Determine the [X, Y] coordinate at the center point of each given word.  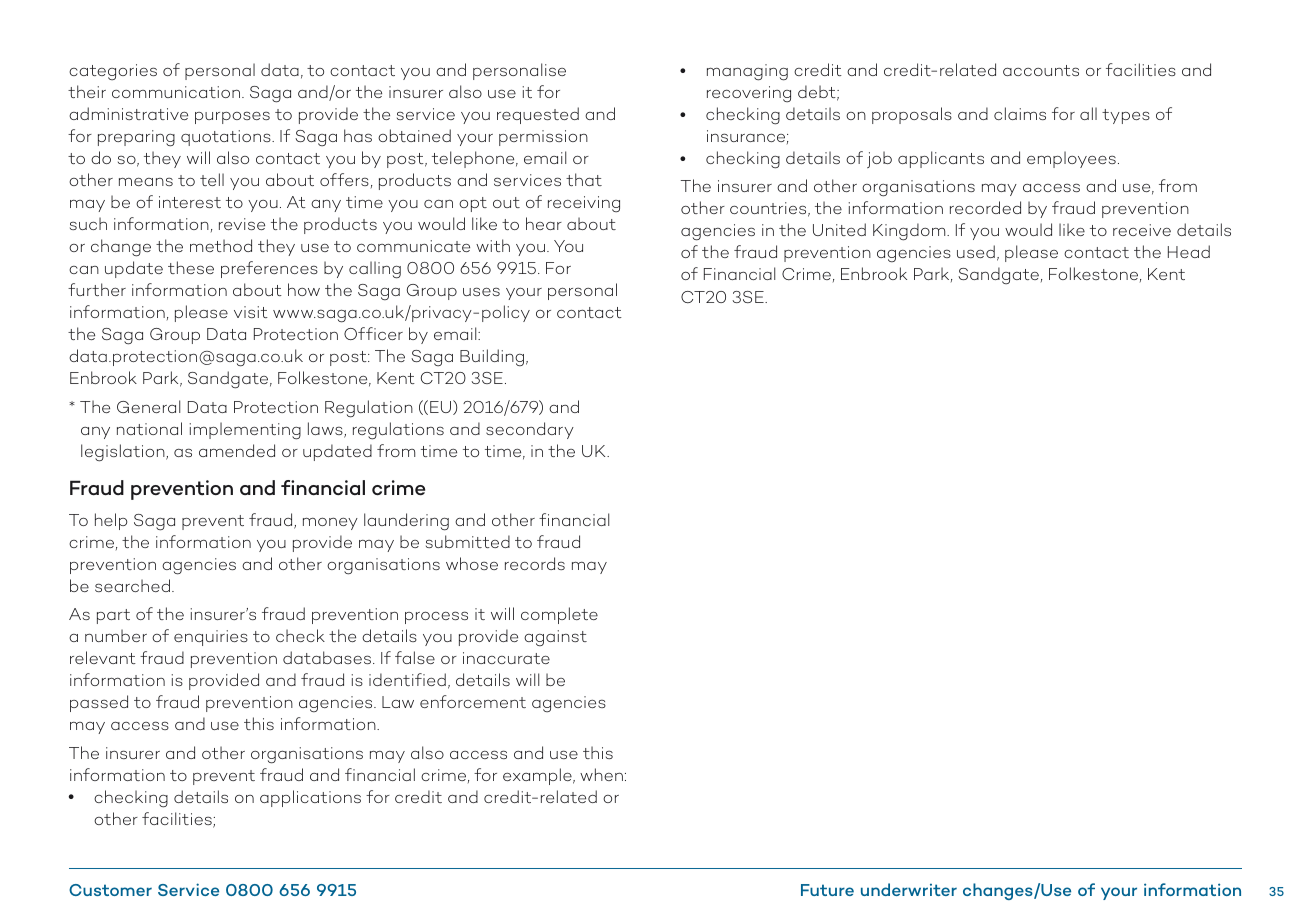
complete [559, 615]
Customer [110, 890]
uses [481, 291]
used [976, 251]
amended [237, 450]
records [535, 563]
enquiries [211, 638]
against [555, 638]
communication [177, 92]
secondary [530, 430]
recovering [749, 94]
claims [1020, 113]
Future [827, 890]
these [191, 267]
